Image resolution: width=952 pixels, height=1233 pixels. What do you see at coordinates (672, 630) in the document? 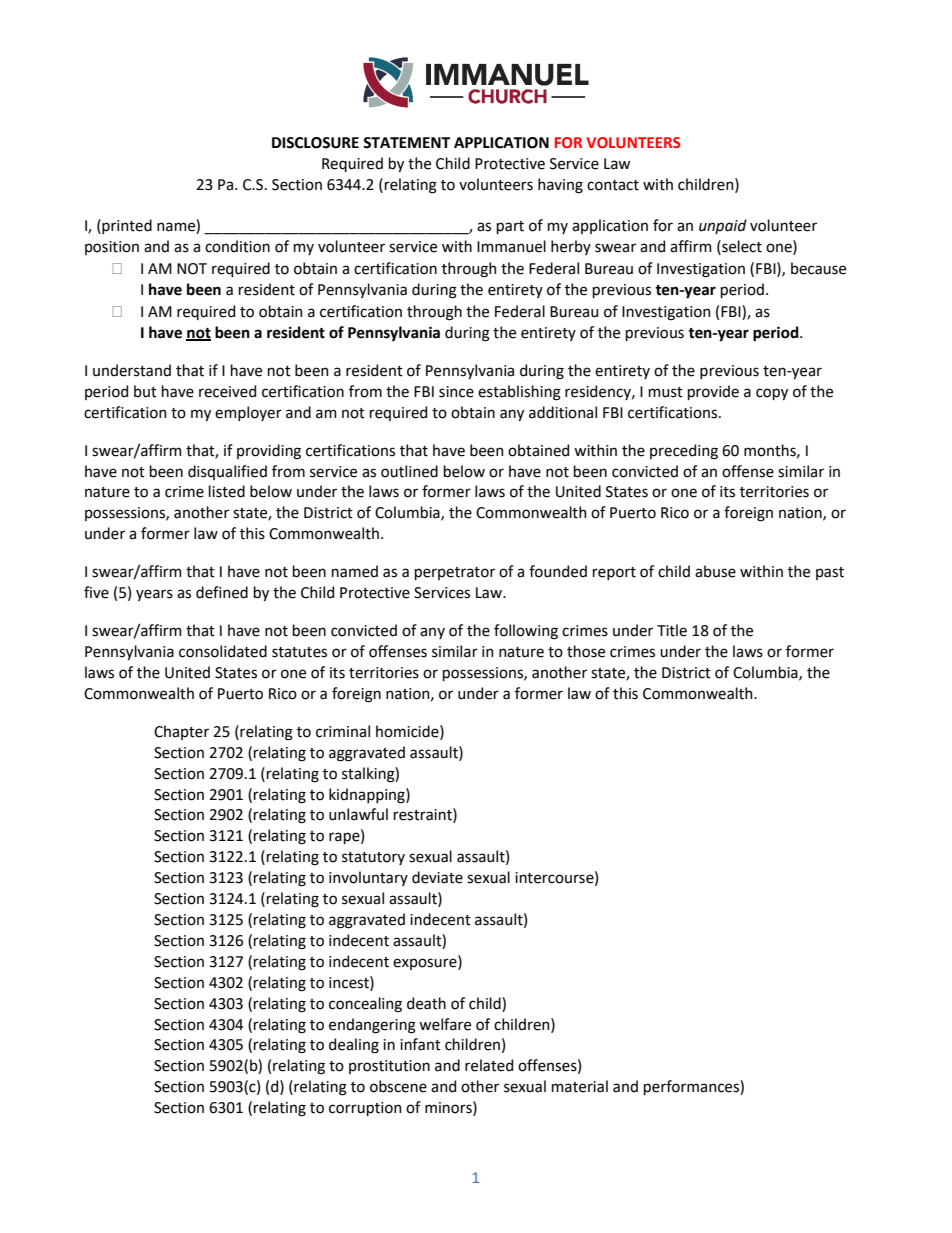
I see `Title` at bounding box center [672, 630].
